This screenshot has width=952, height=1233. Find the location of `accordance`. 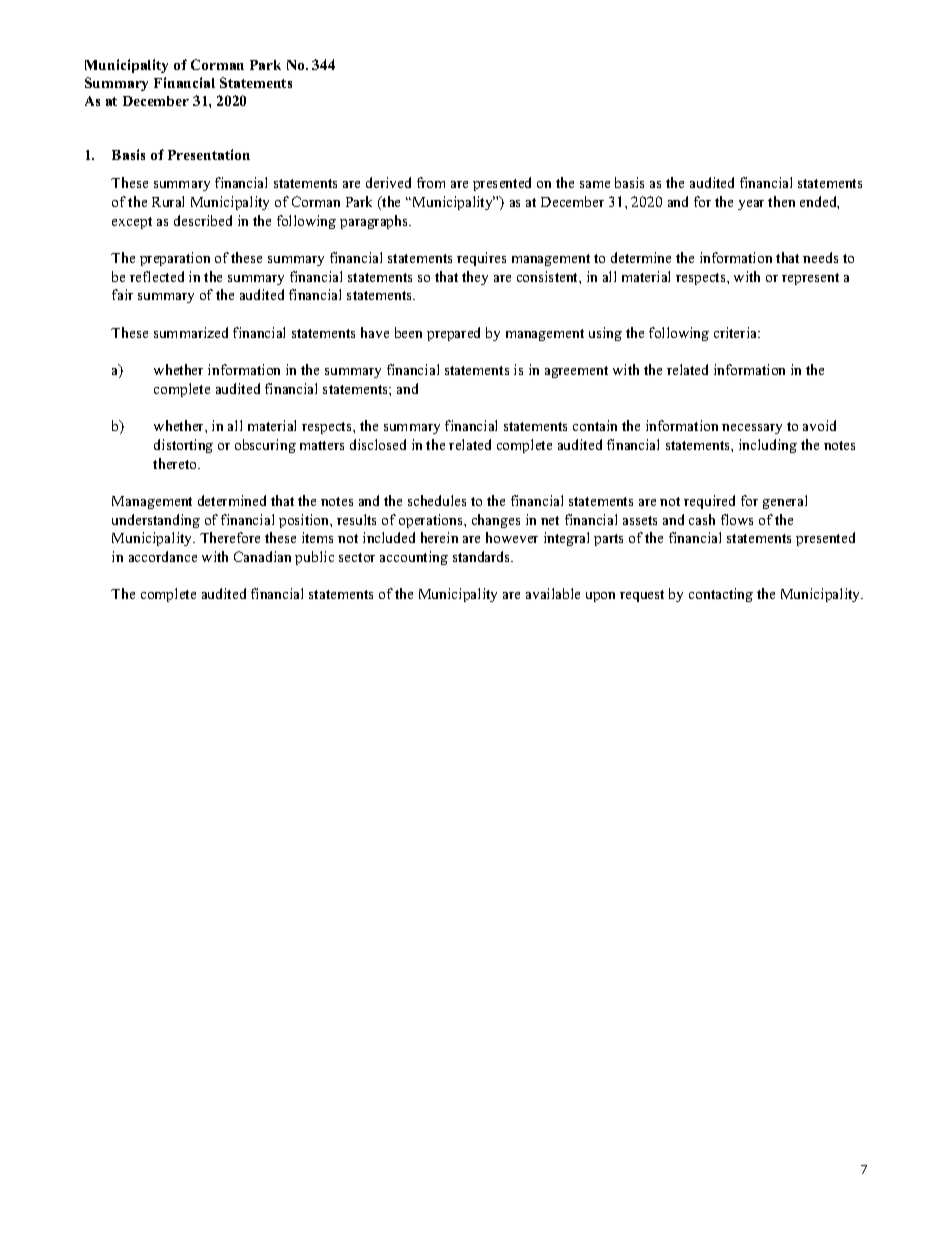

accordance is located at coordinates (163, 556).
